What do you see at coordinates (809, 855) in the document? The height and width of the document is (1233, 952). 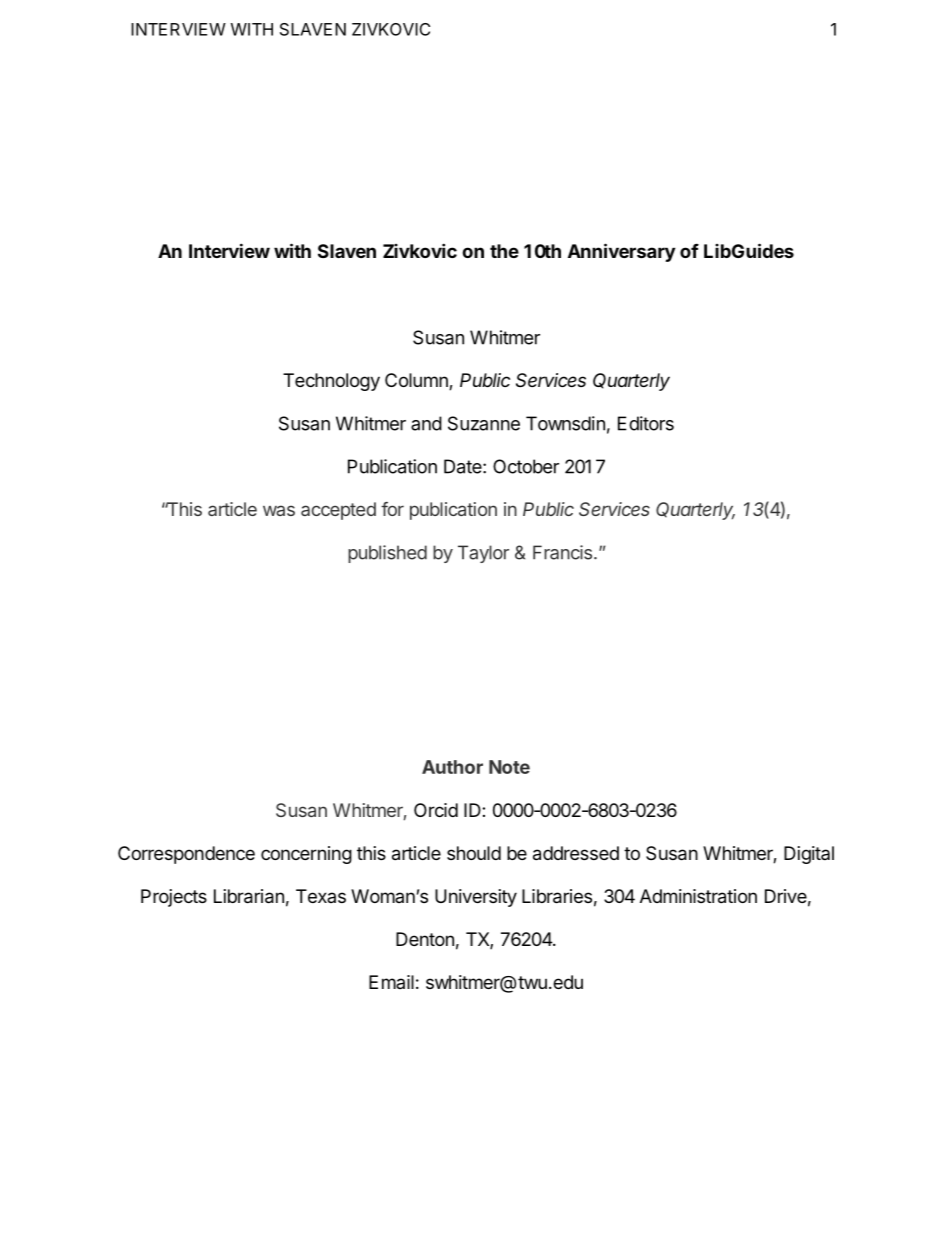 I see `Digital` at bounding box center [809, 855].
